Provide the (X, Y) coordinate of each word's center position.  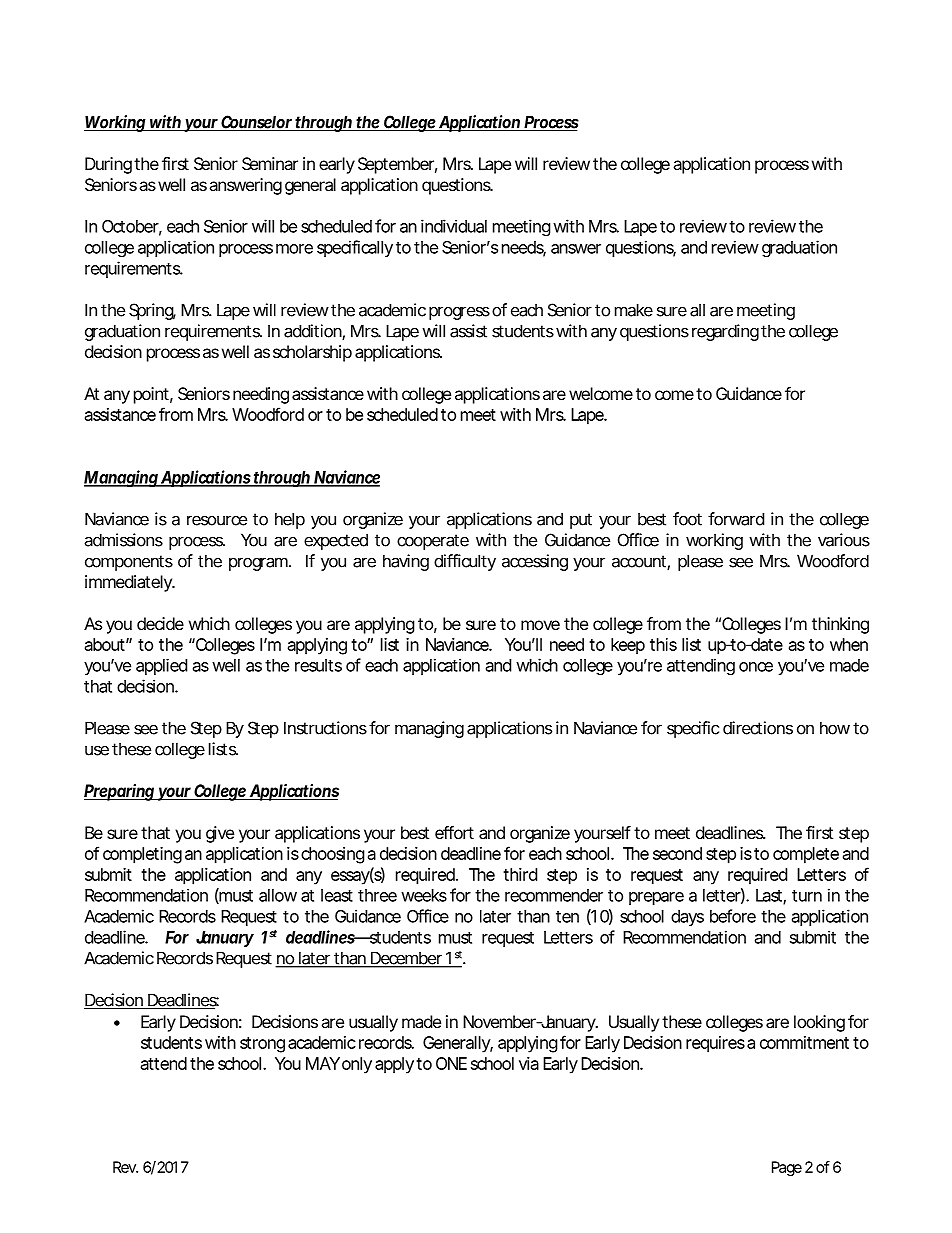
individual (454, 226)
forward (736, 519)
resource (217, 520)
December (407, 959)
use (97, 750)
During (108, 165)
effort (454, 832)
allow (278, 895)
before (733, 916)
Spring (152, 311)
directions (758, 728)
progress (459, 313)
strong (262, 1045)
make (634, 310)
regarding (725, 332)
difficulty (465, 562)
